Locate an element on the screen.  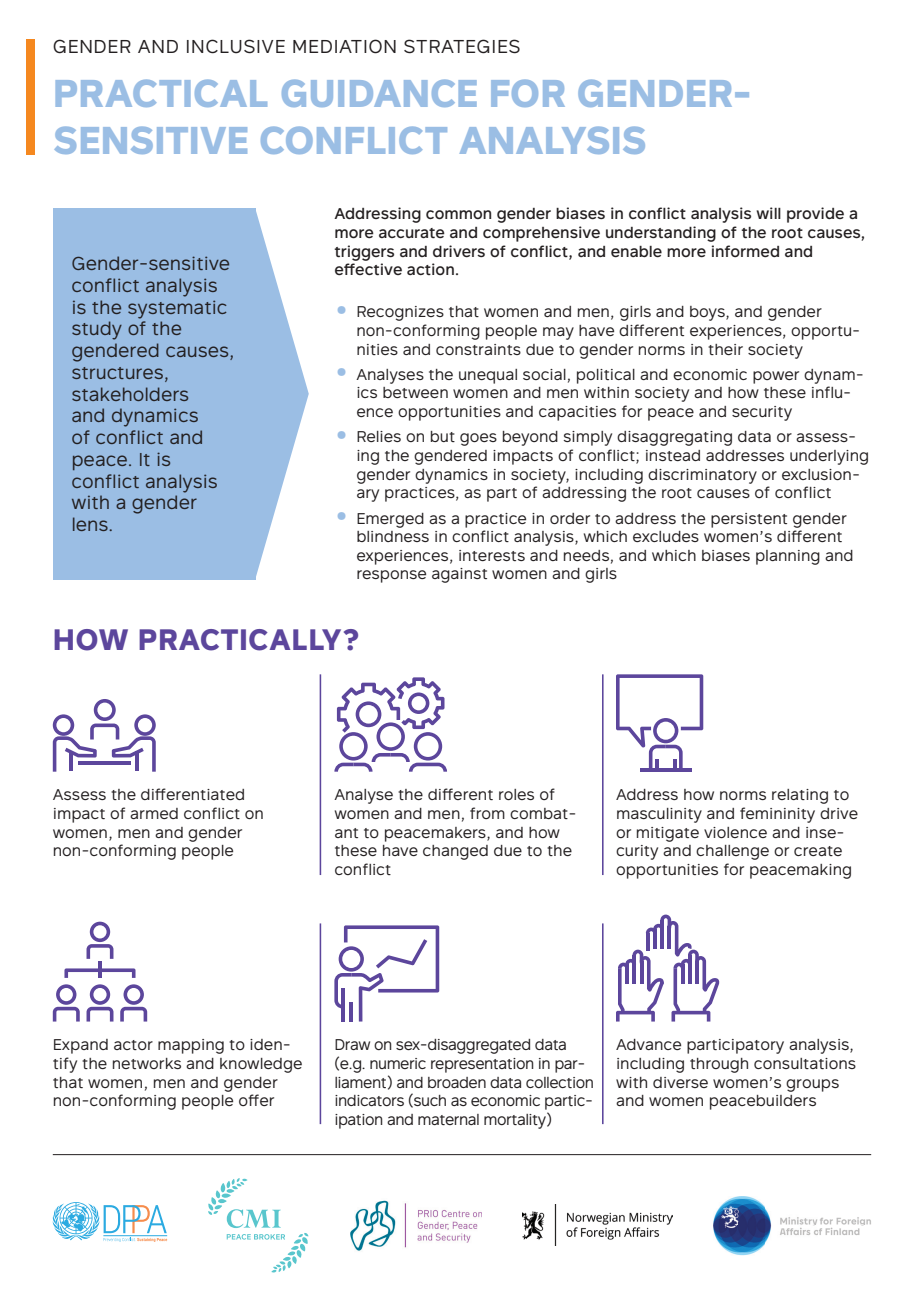
will is located at coordinates (769, 213).
